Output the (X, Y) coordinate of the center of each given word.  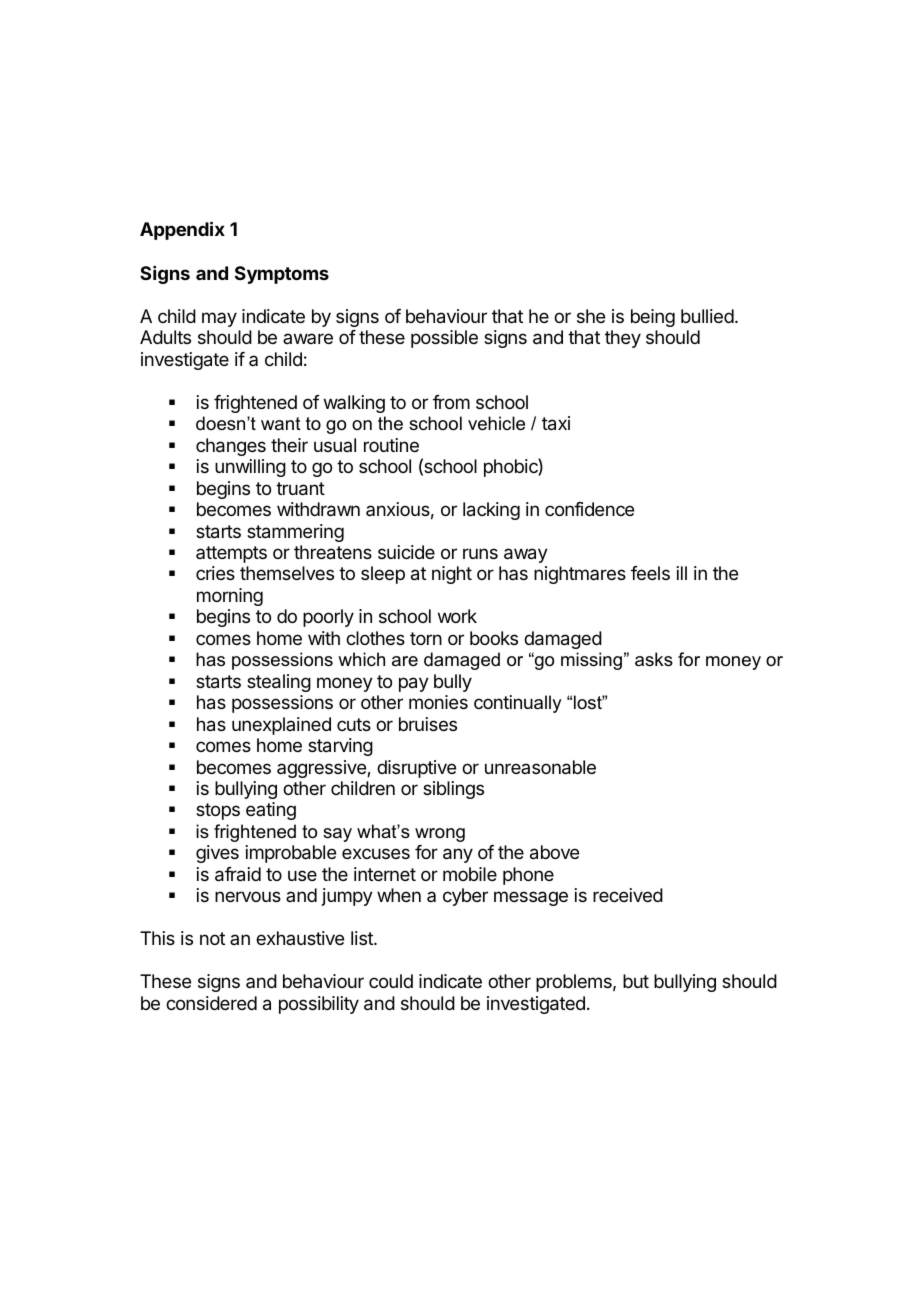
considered (211, 1003)
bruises (428, 724)
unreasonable (540, 767)
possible (444, 339)
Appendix (182, 230)
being (653, 318)
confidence (589, 509)
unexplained (281, 726)
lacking (491, 511)
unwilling (250, 468)
